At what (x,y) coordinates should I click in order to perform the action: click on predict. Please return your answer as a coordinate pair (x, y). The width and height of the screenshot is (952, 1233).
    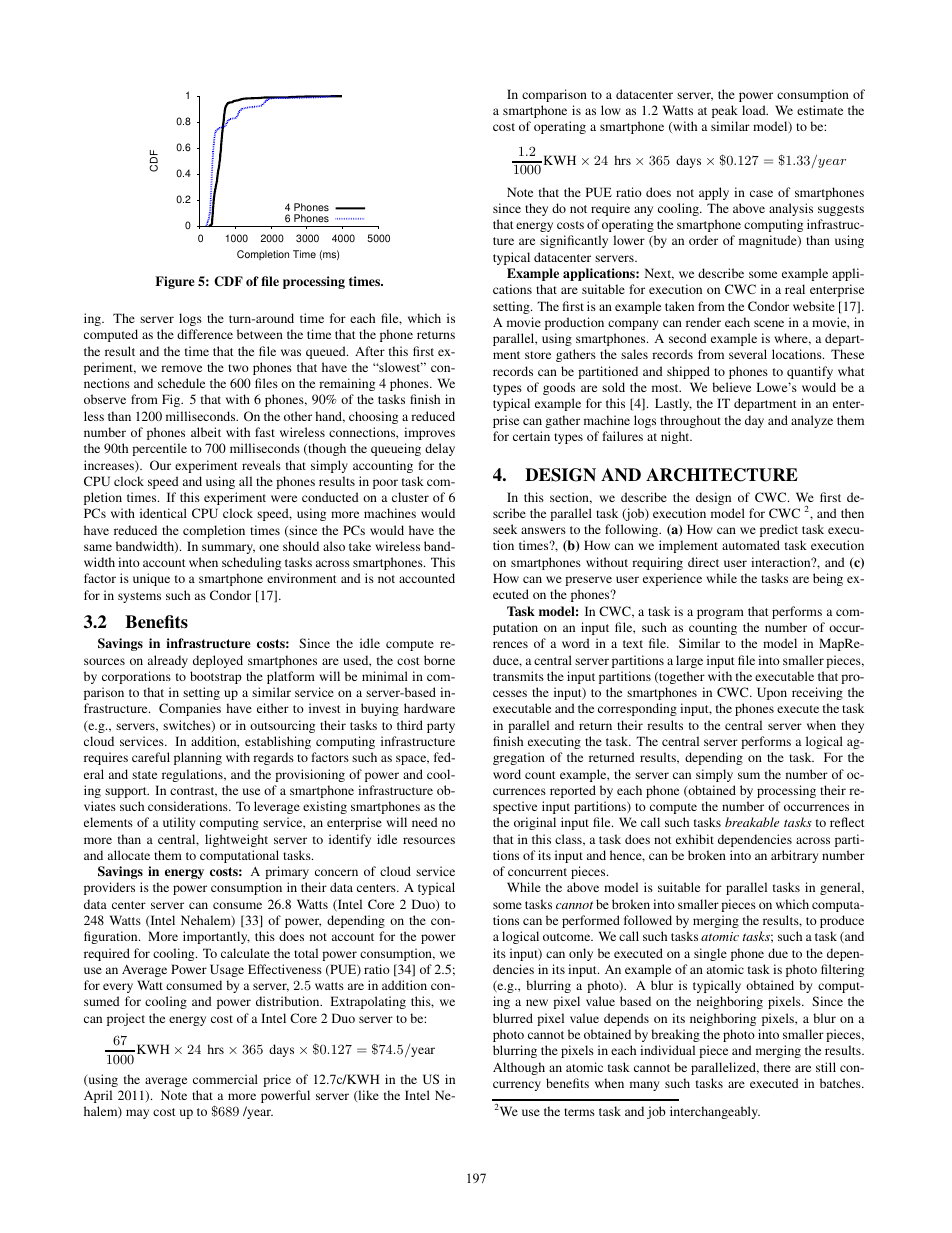
    Looking at the image, I should click on (779, 530).
